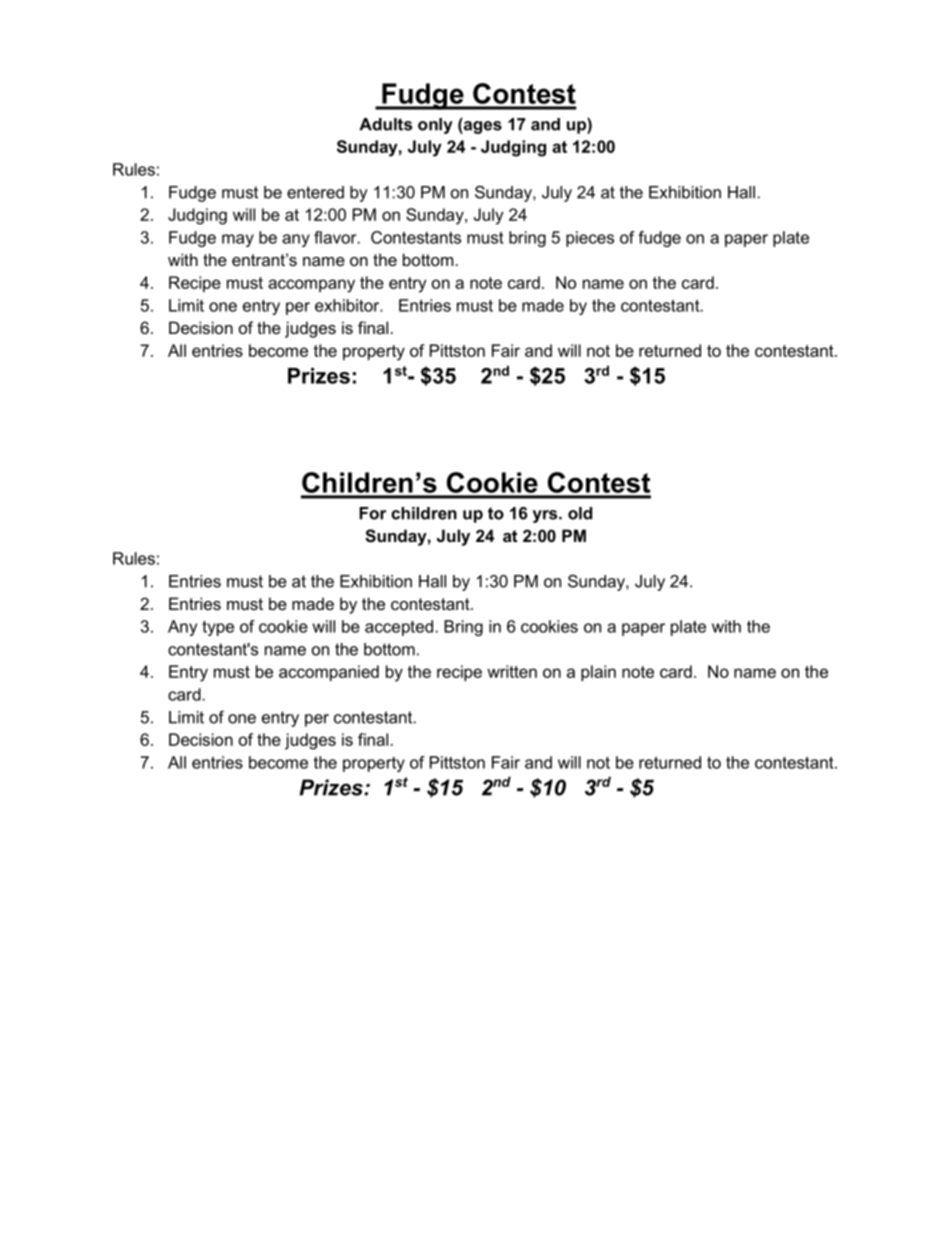 The width and height of the document is (952, 1233). I want to click on old, so click(580, 513).
